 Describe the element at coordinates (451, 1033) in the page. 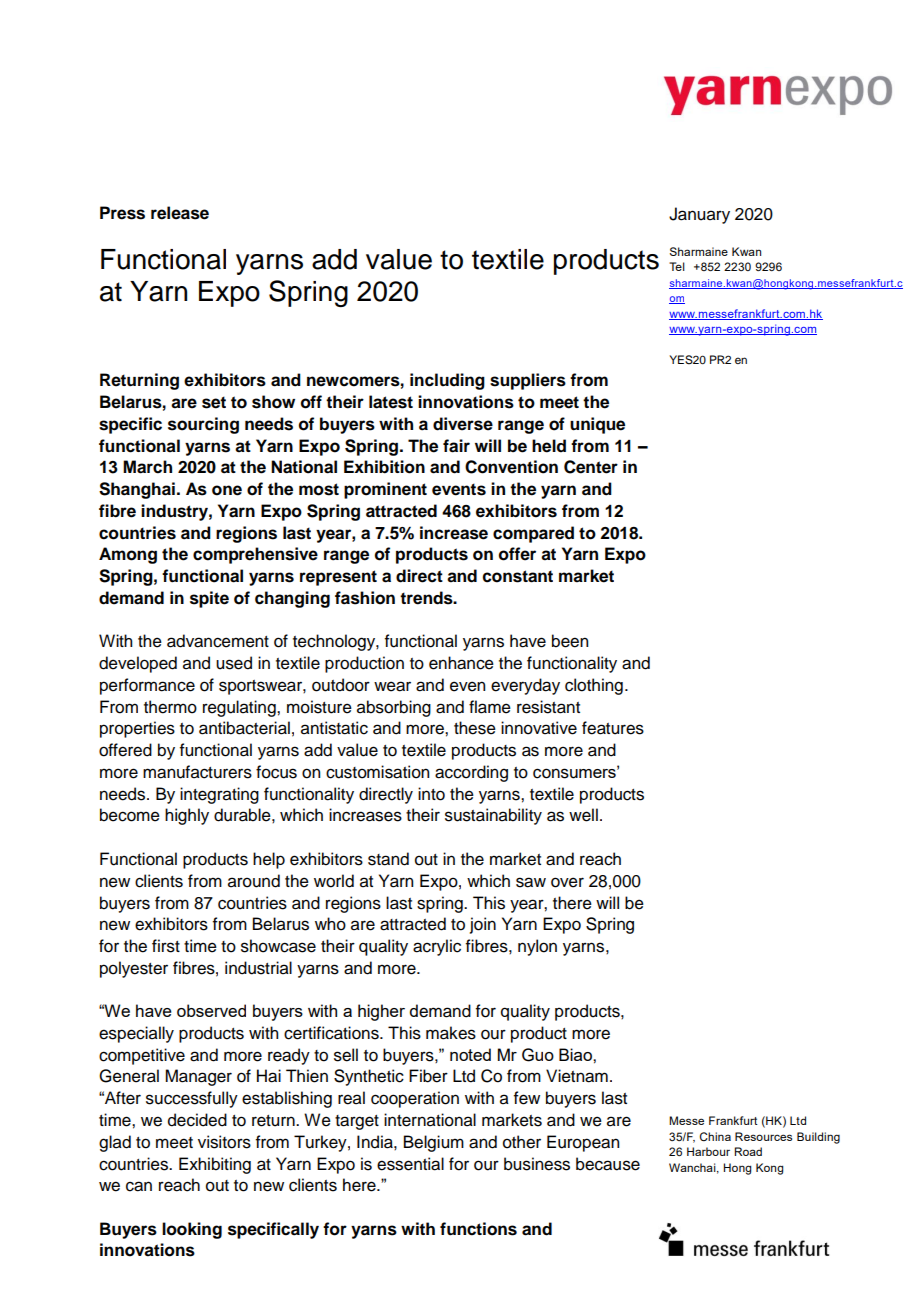

I see `makes` at that location.
